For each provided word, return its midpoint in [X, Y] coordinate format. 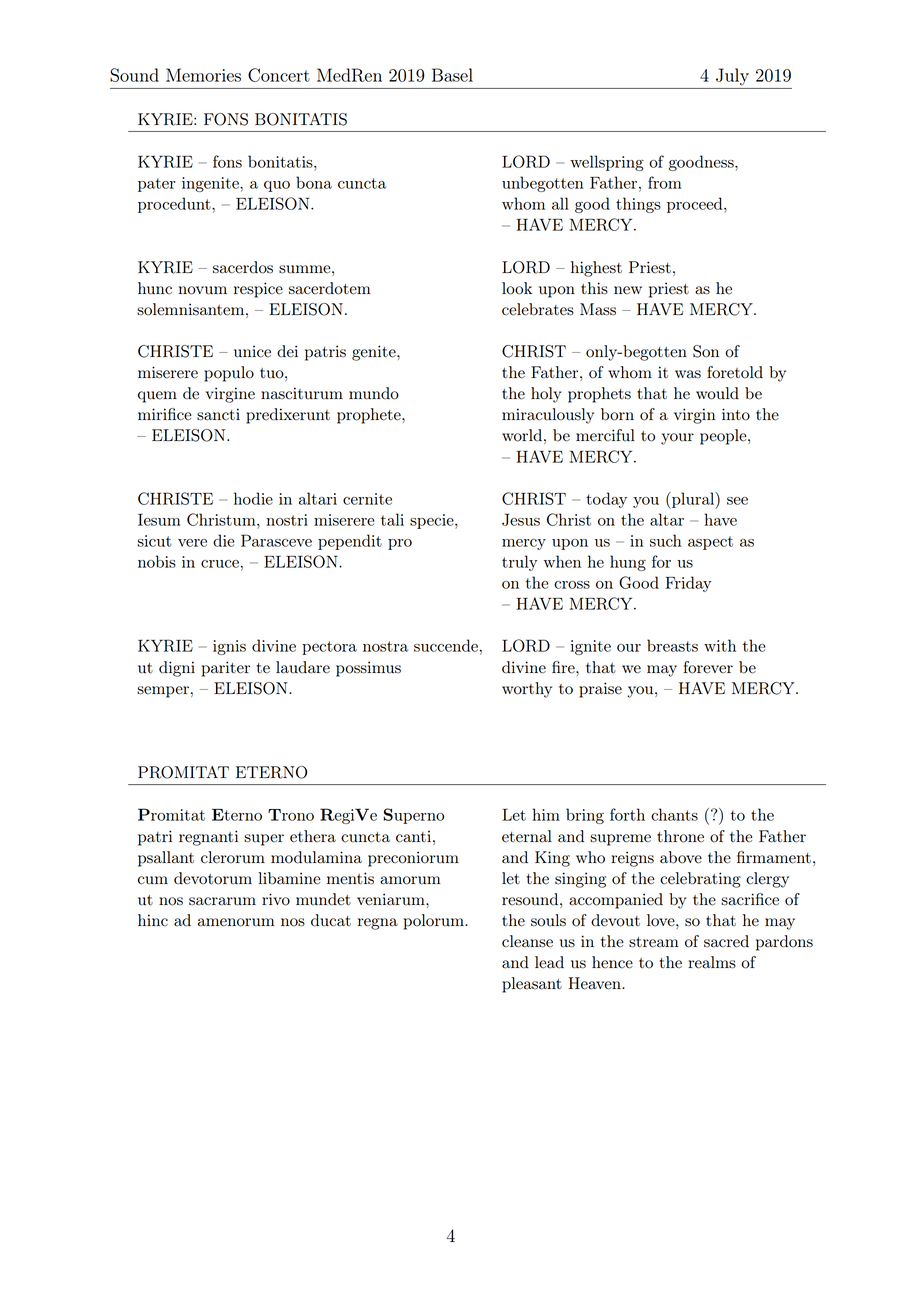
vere [192, 543]
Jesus [521, 519]
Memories [203, 75]
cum [153, 880]
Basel [452, 75]
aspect [710, 543]
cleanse [527, 941]
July [732, 77]
